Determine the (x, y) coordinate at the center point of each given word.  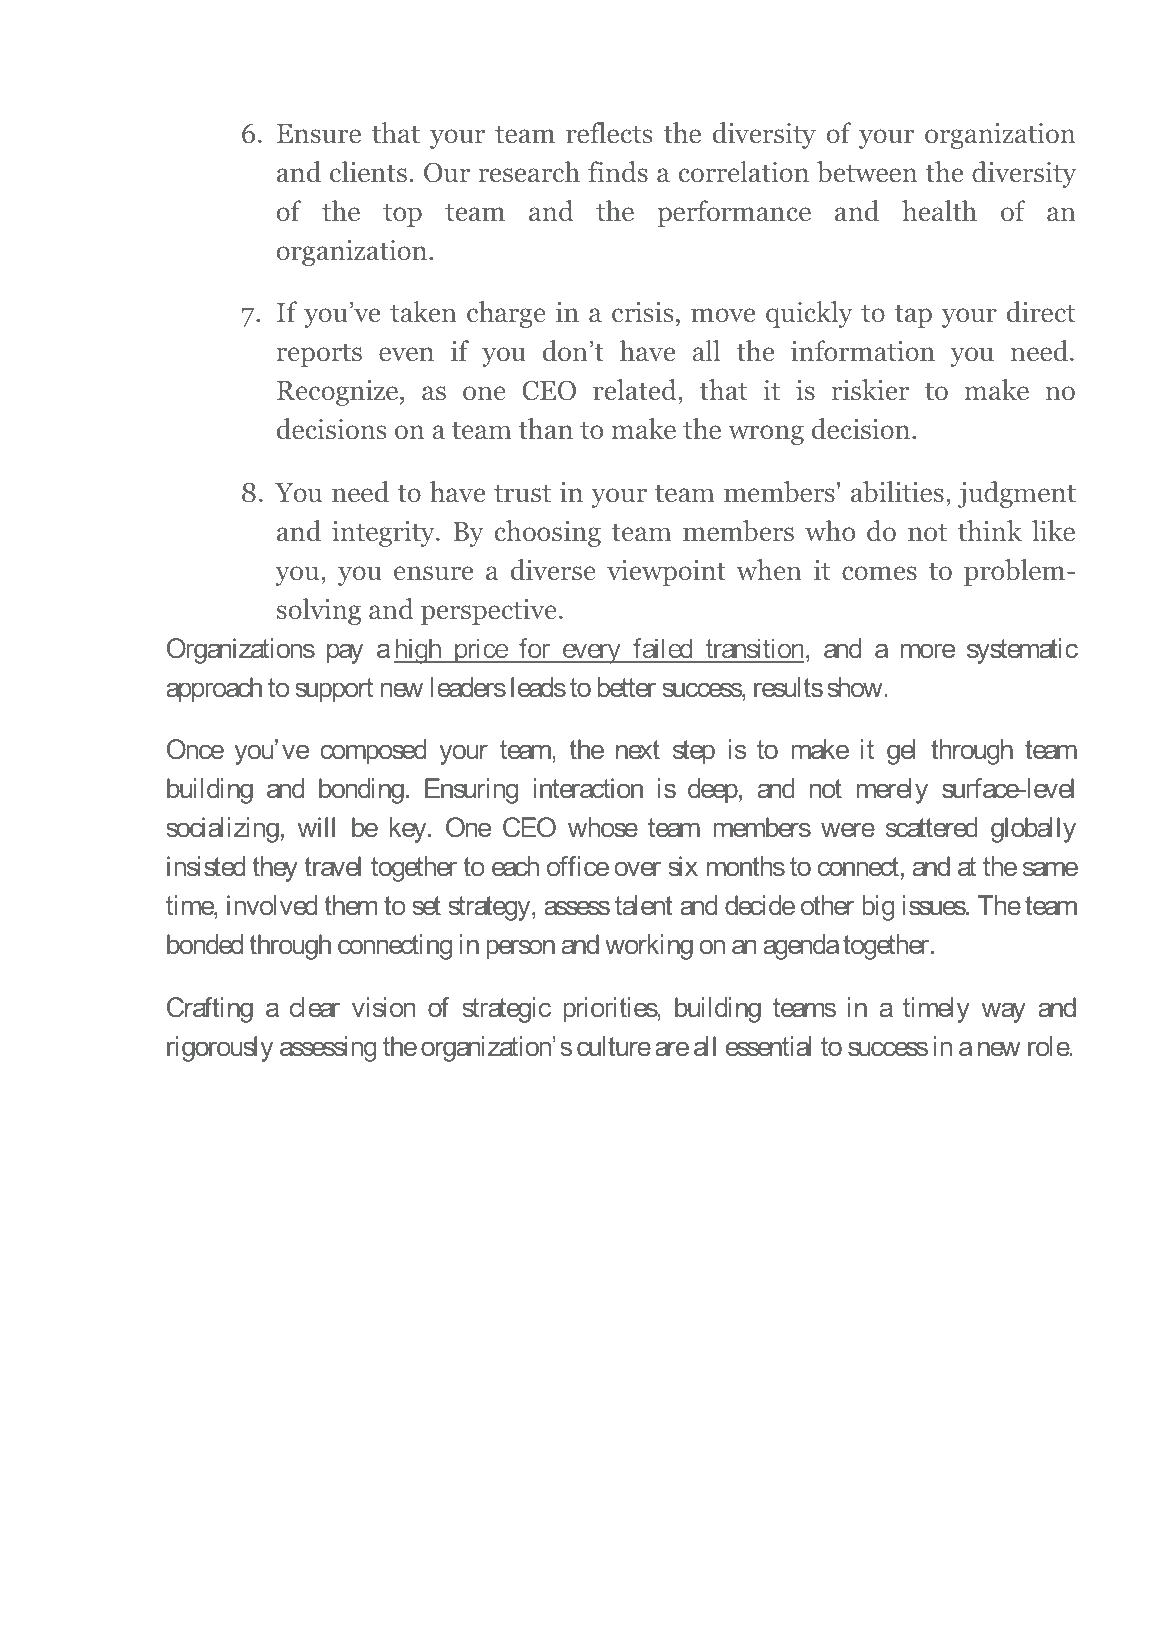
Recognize (339, 393)
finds (618, 172)
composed (373, 752)
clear (315, 1007)
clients (368, 171)
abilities (897, 492)
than (545, 428)
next (638, 749)
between (867, 172)
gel (901, 752)
